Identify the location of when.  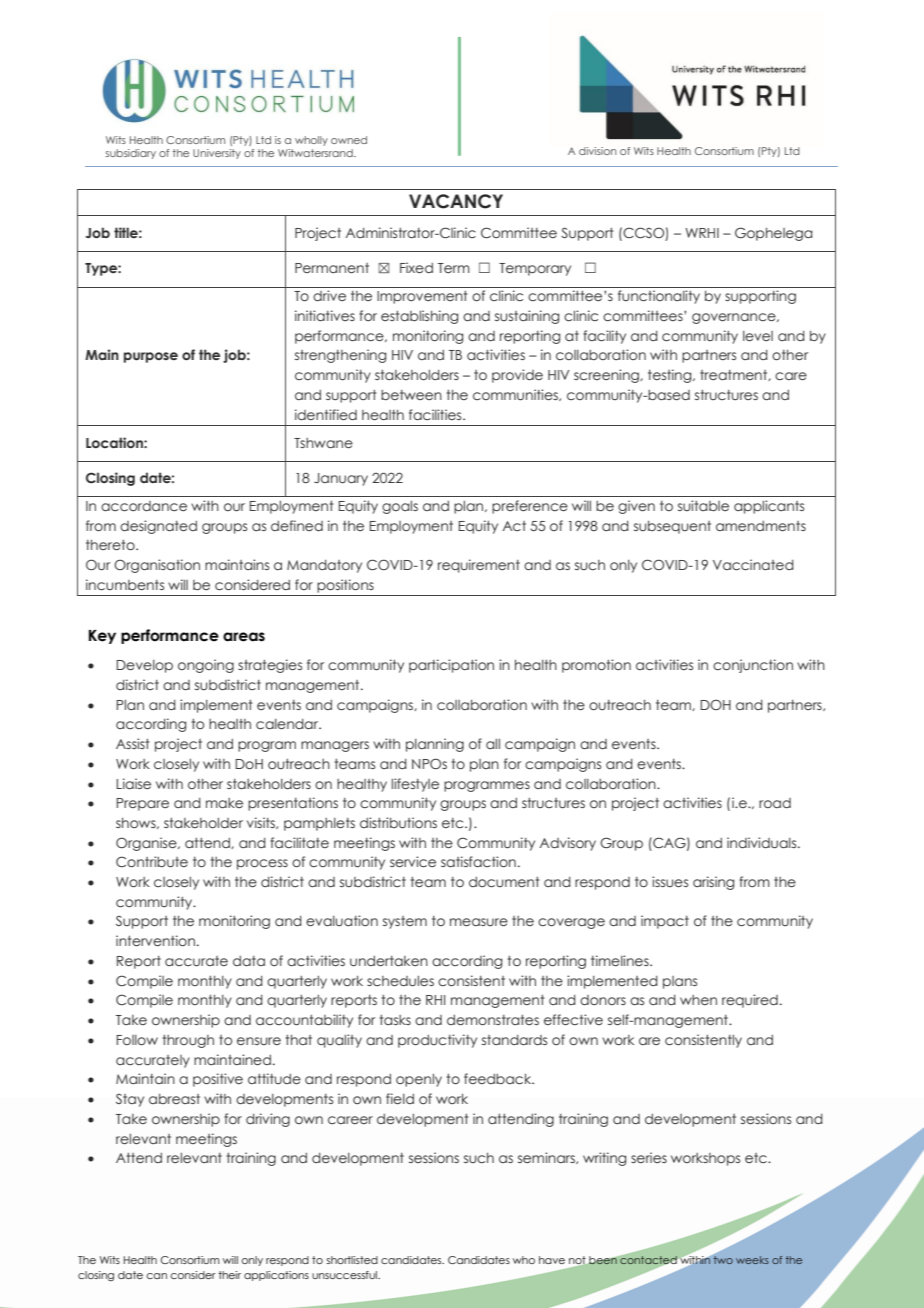
(698, 1000).
